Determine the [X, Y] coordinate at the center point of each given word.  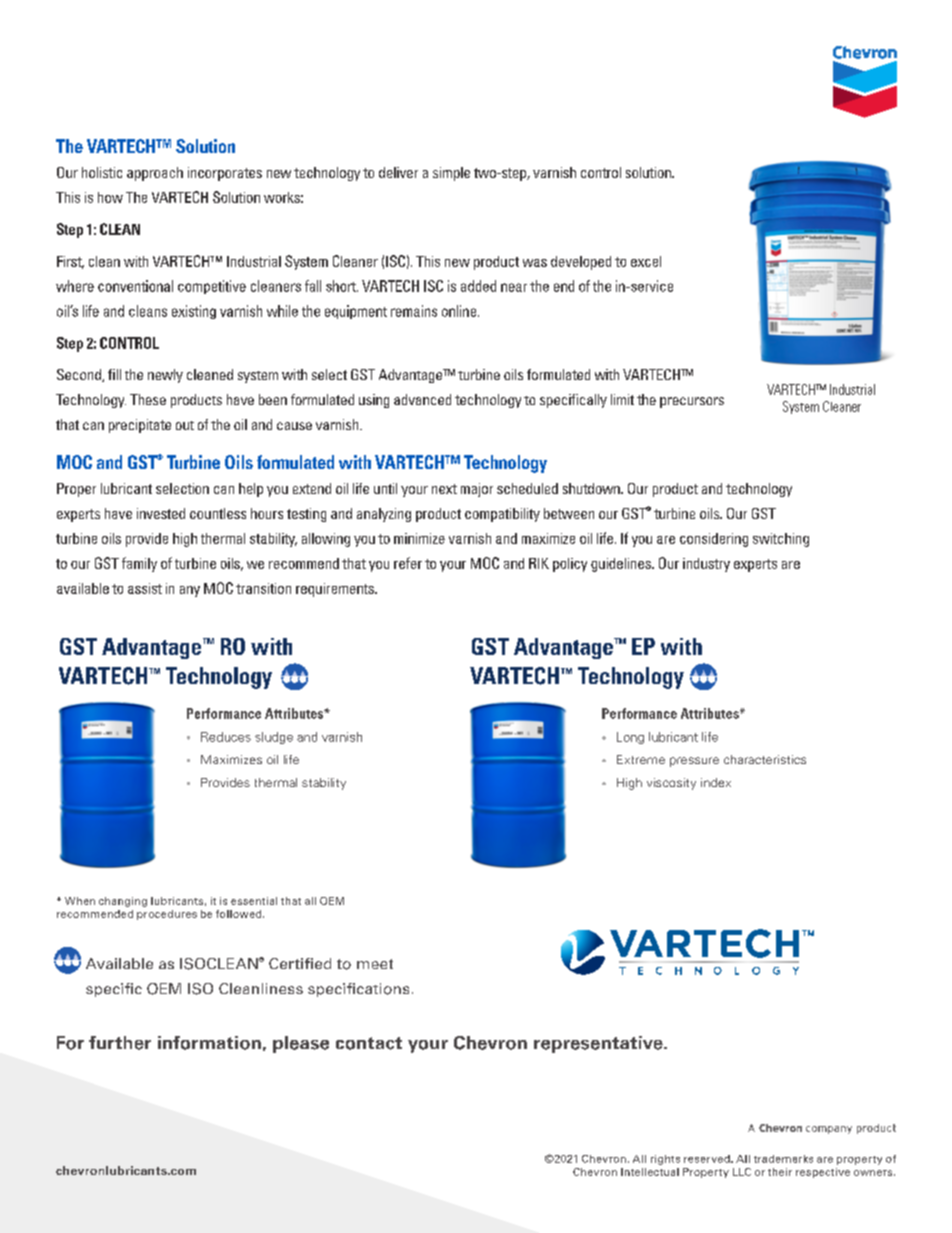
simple [451, 174]
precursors [692, 402]
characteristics [765, 759]
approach [155, 174]
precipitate [140, 426]
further [120, 1043]
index [716, 782]
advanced [422, 399]
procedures [167, 915]
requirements [336, 590]
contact [369, 1043]
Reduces [226, 737]
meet [375, 964]
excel [646, 261]
